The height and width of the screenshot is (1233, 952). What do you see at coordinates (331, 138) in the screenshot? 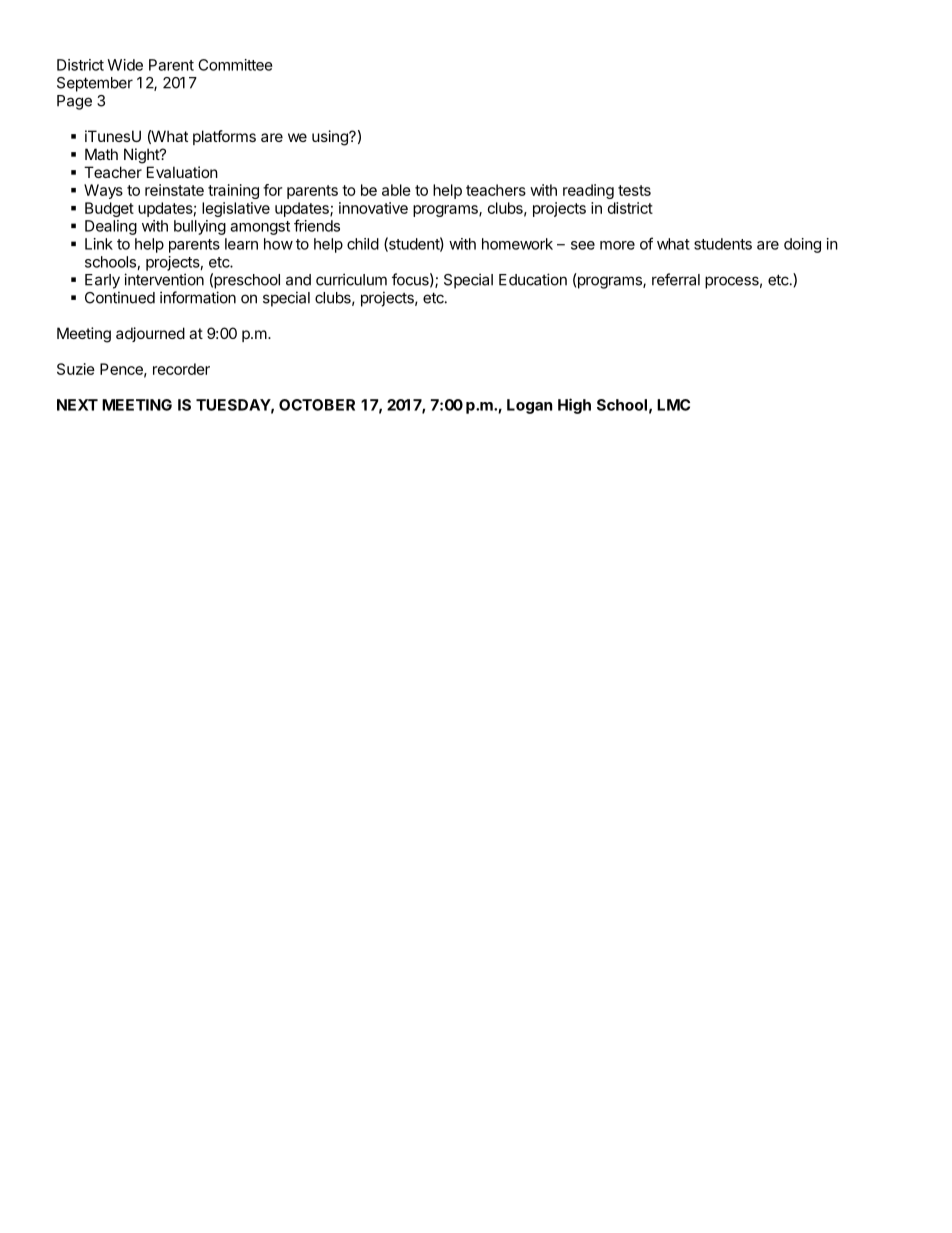
I see `using` at bounding box center [331, 138].
